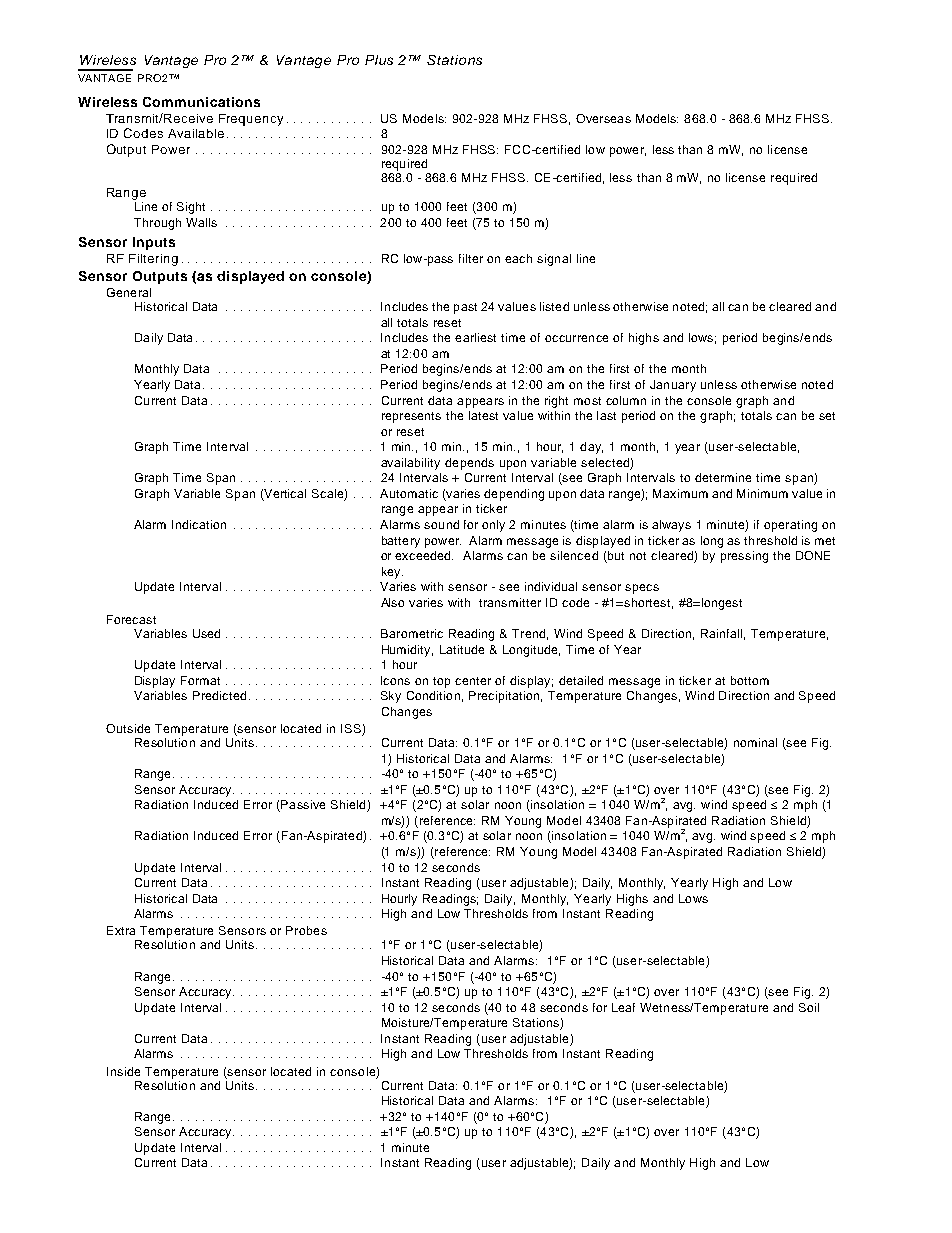 The height and width of the image is (1233, 952). I want to click on Latitude, so click(462, 649).
